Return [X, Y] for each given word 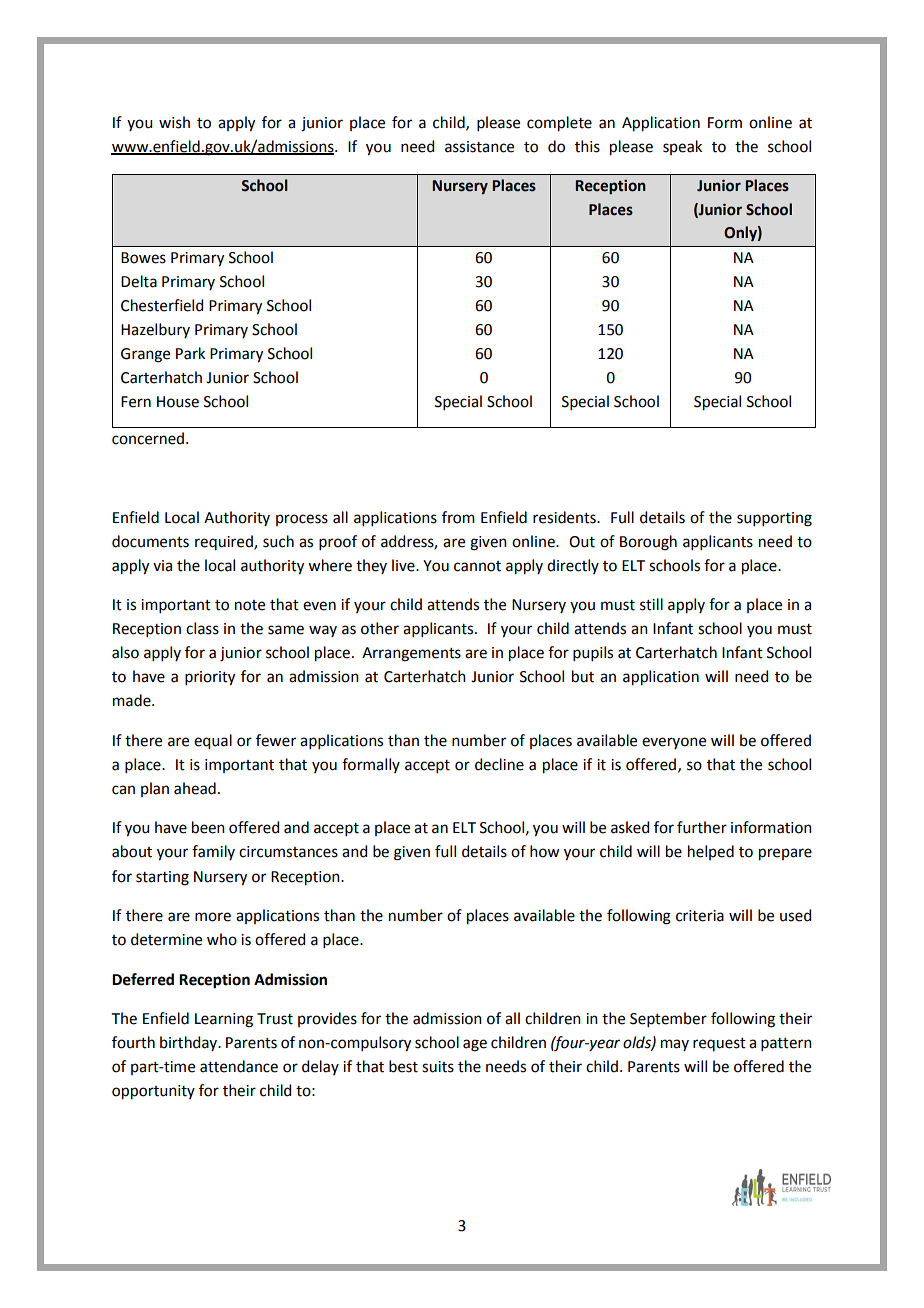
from [458, 517]
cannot [477, 566]
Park [190, 353]
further [702, 827]
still [651, 604]
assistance [479, 147]
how [544, 851]
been [208, 827]
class [202, 628]
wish [174, 122]
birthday [190, 1043]
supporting [774, 519]
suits [438, 1067]
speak [682, 147]
